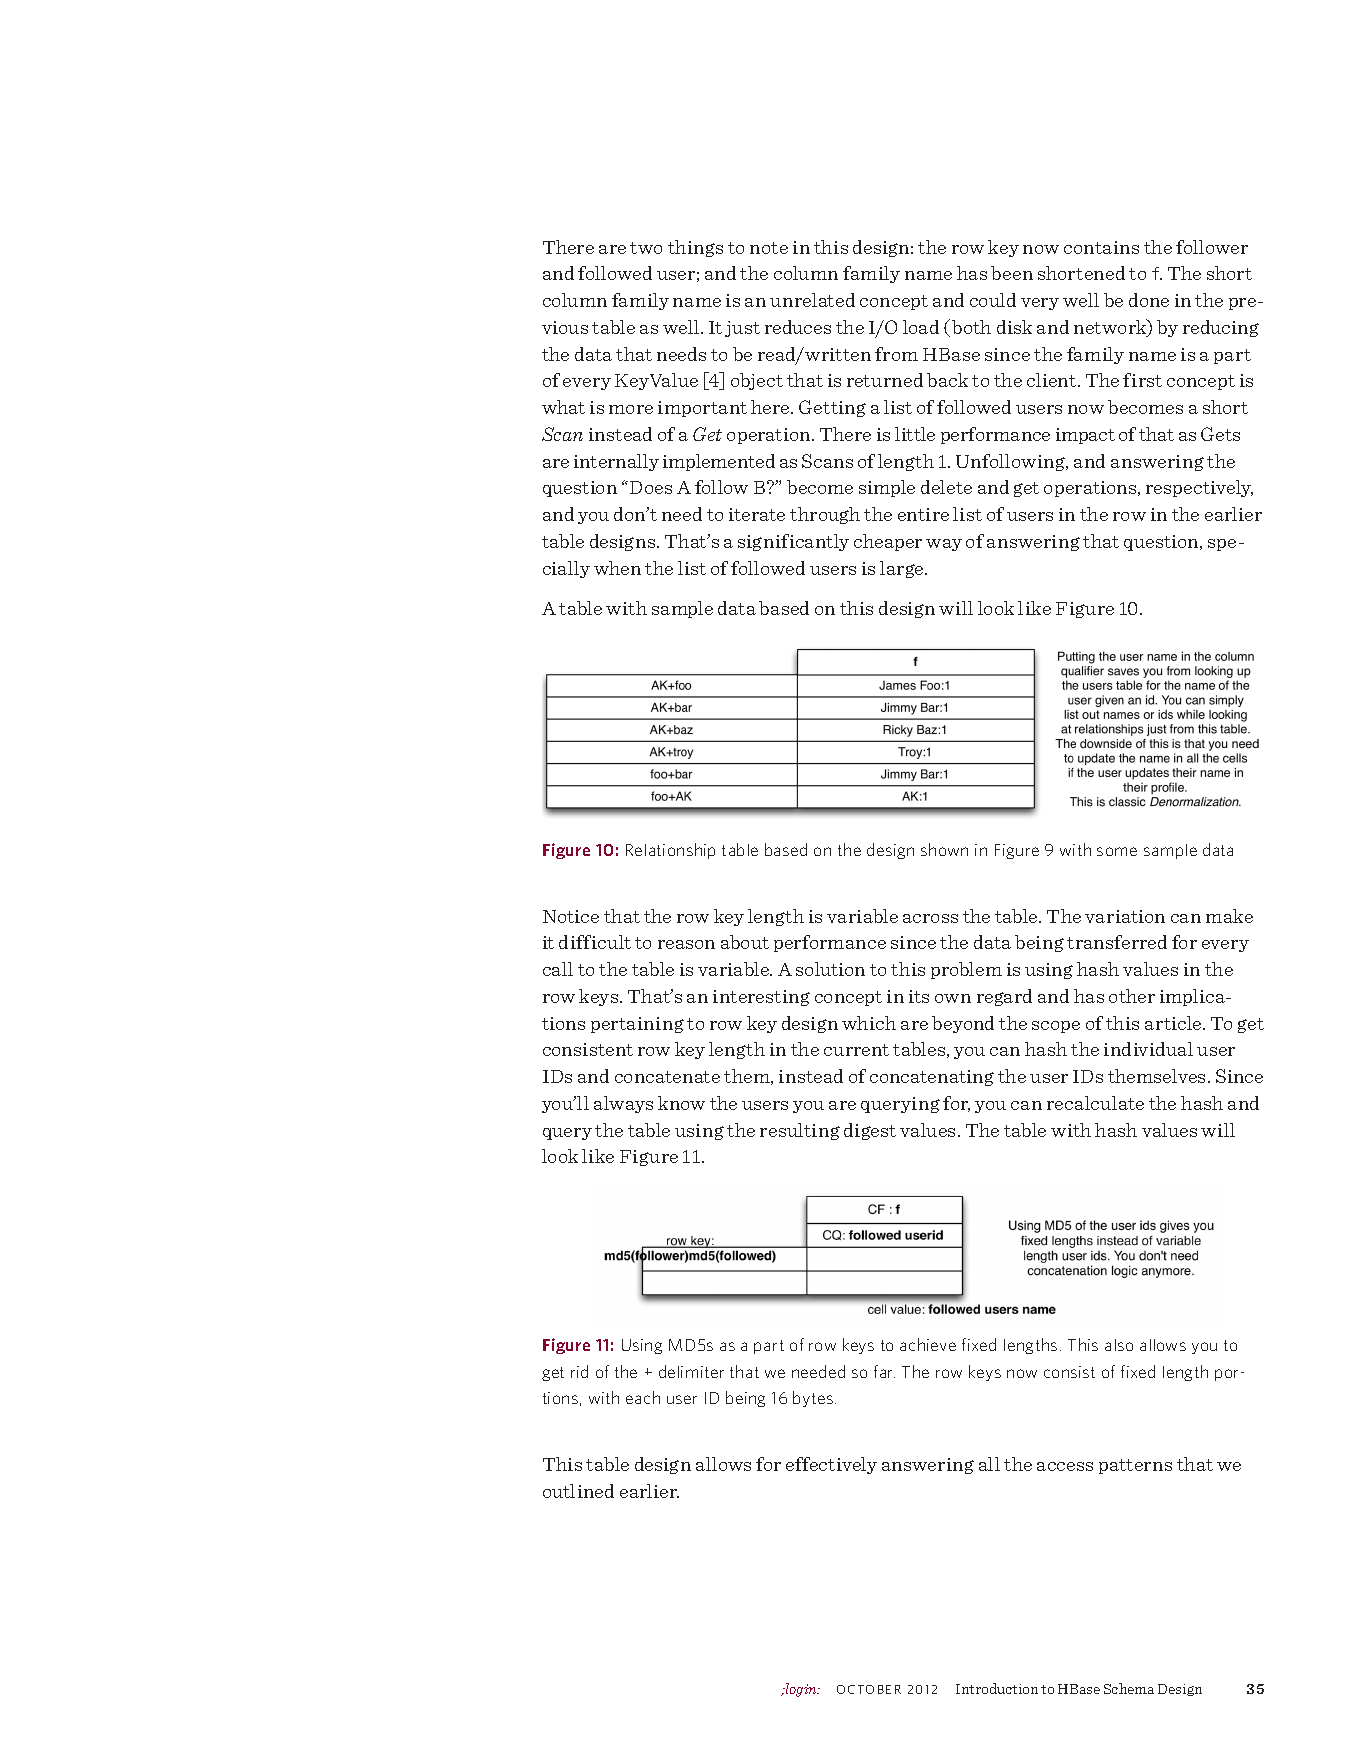 The image size is (1345, 1746). I want to click on difficult, so click(595, 942).
